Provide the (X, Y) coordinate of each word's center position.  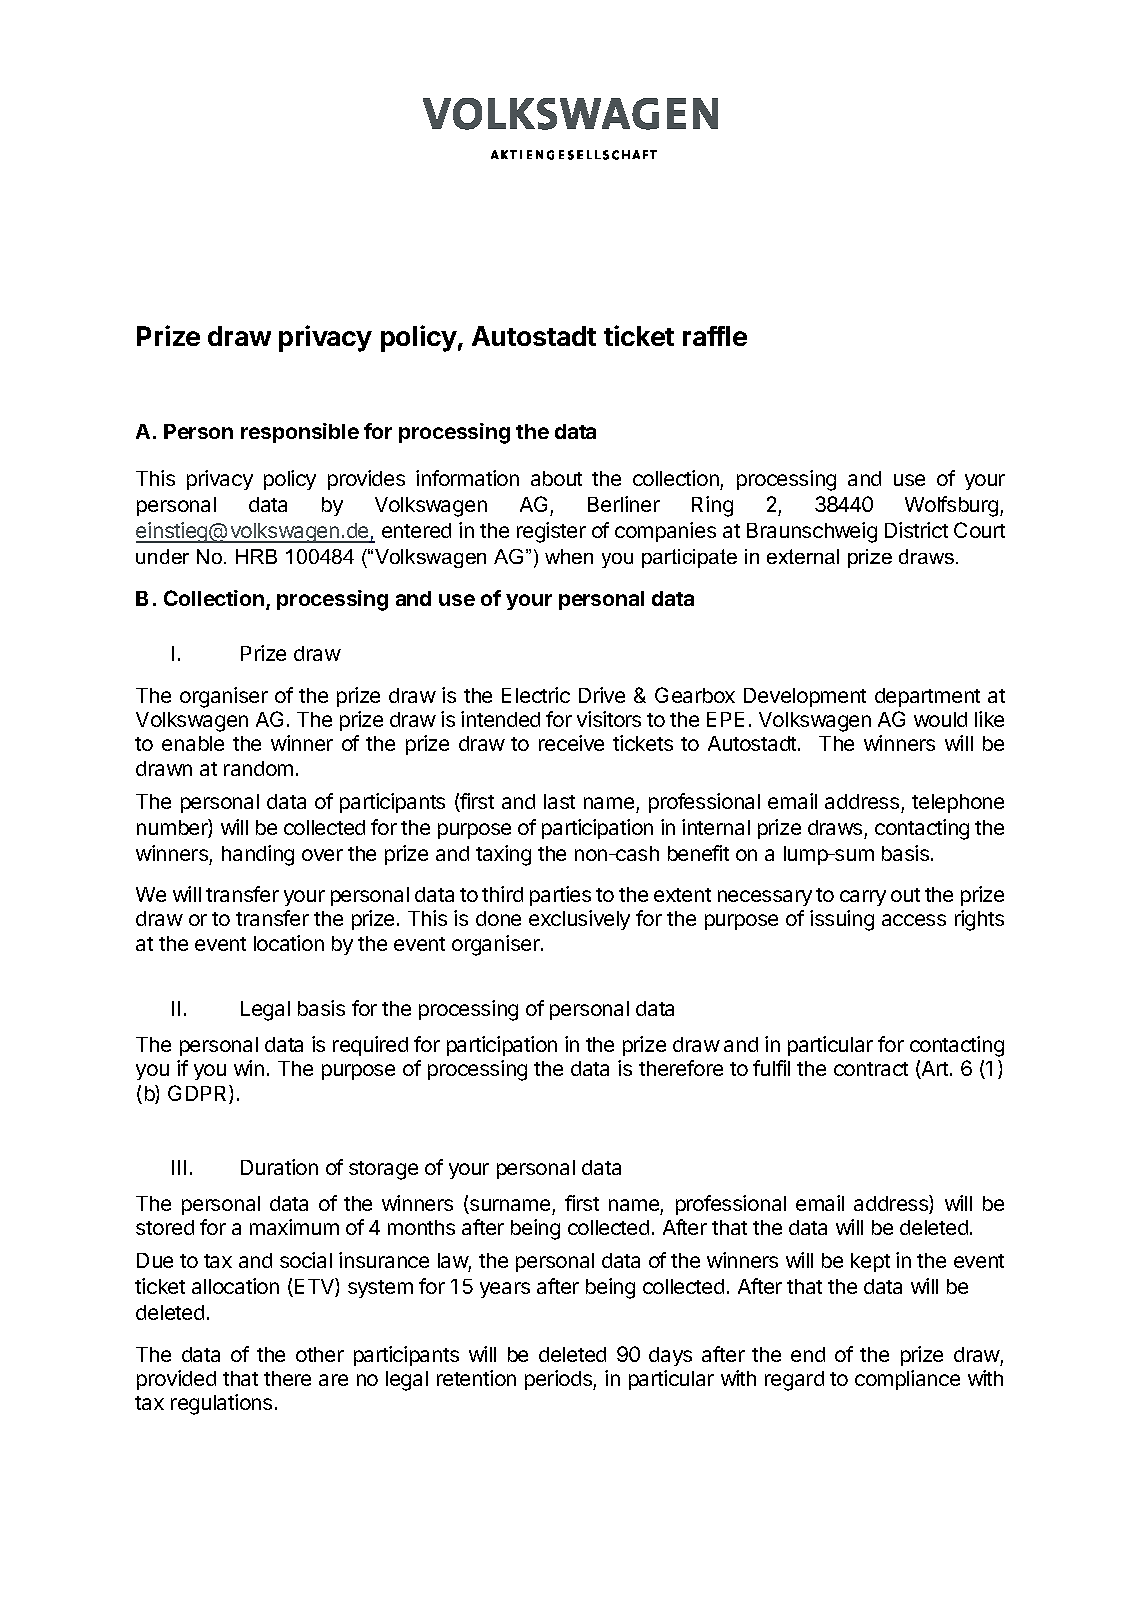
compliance (907, 1380)
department (927, 697)
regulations (221, 1404)
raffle (715, 336)
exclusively (579, 920)
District (916, 530)
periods (559, 1380)
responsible (300, 433)
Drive (602, 695)
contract (871, 1069)
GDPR (199, 1094)
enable (193, 743)
